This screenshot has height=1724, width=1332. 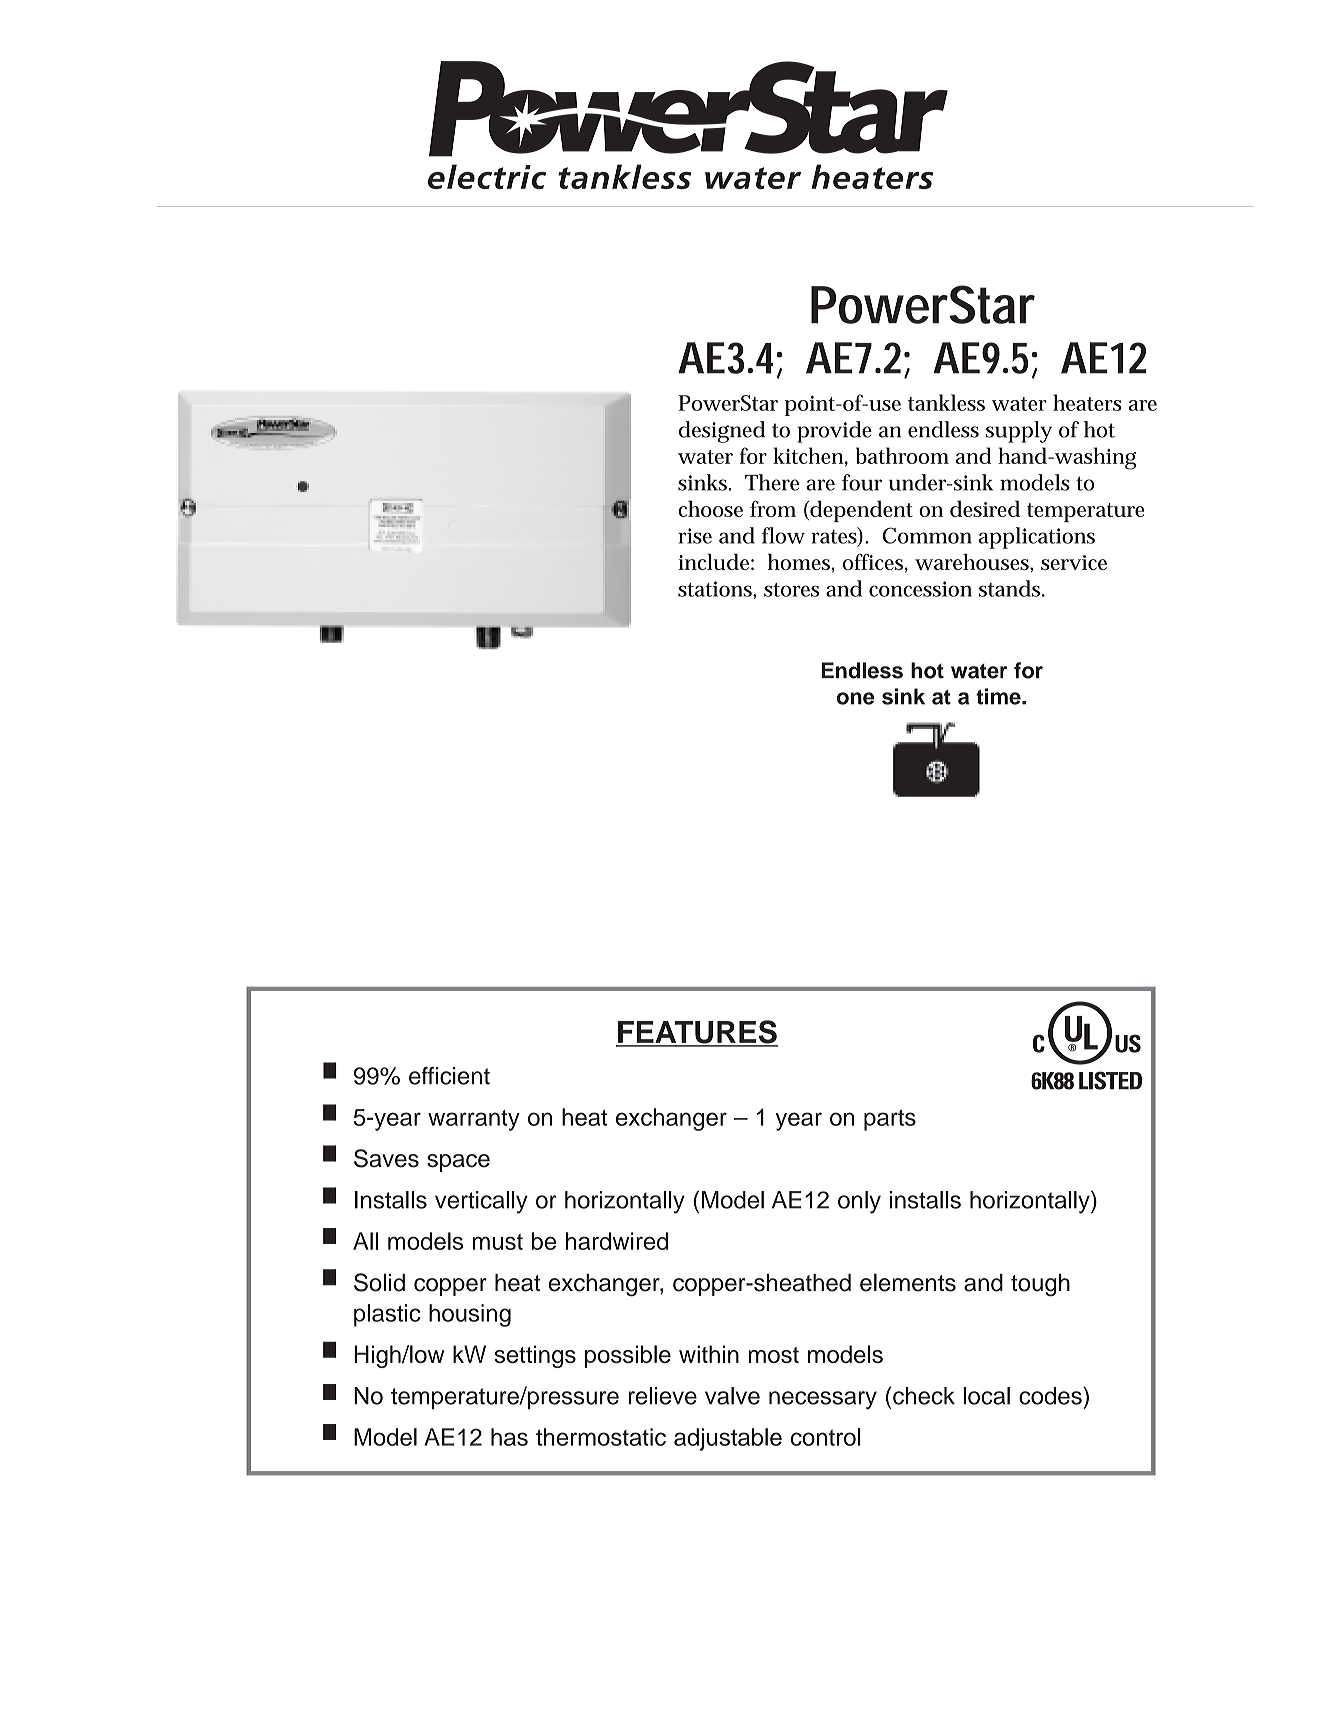 What do you see at coordinates (509, 1437) in the screenshot?
I see `has` at bounding box center [509, 1437].
